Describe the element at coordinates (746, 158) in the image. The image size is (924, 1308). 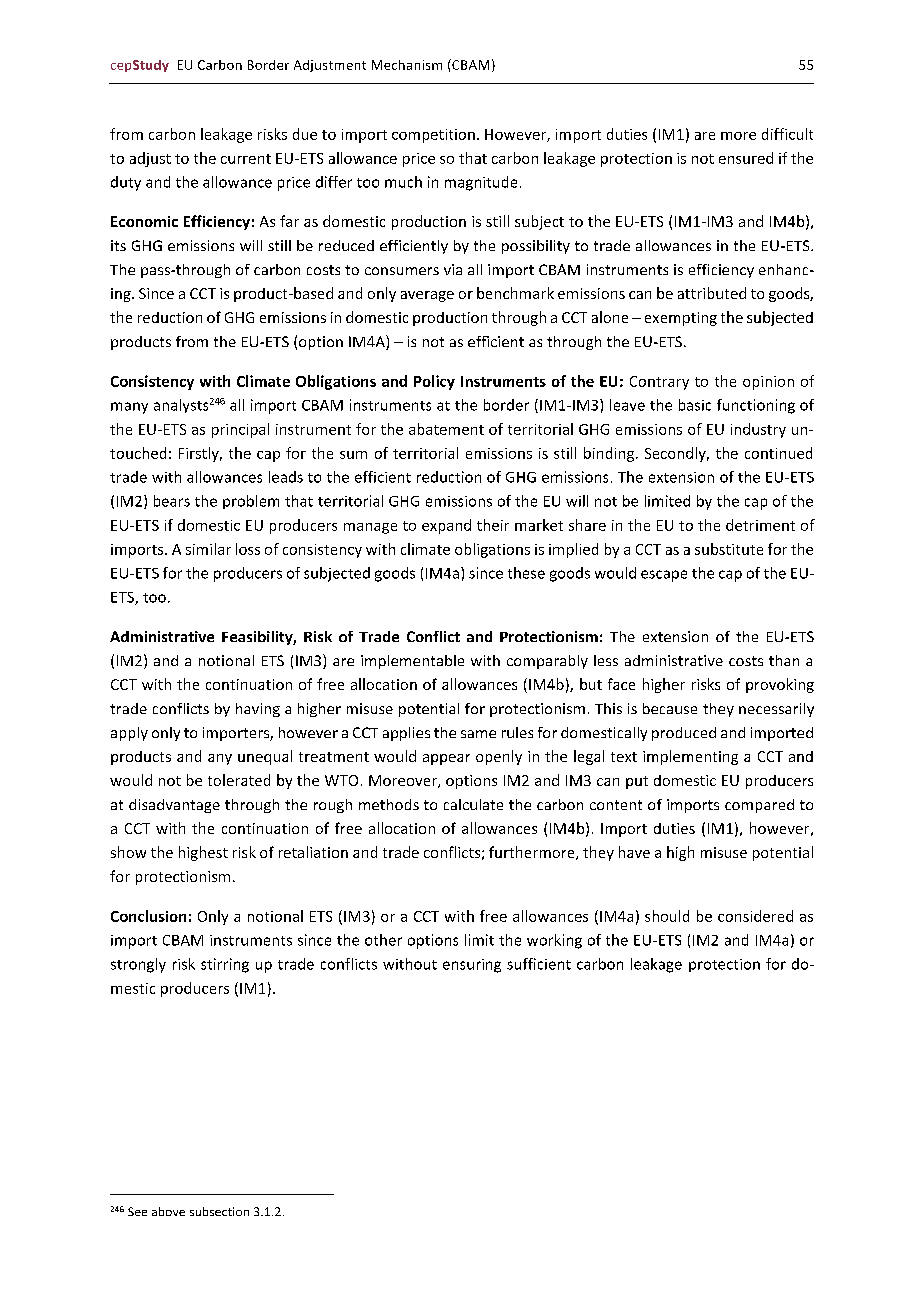
I see `ensured` at that location.
